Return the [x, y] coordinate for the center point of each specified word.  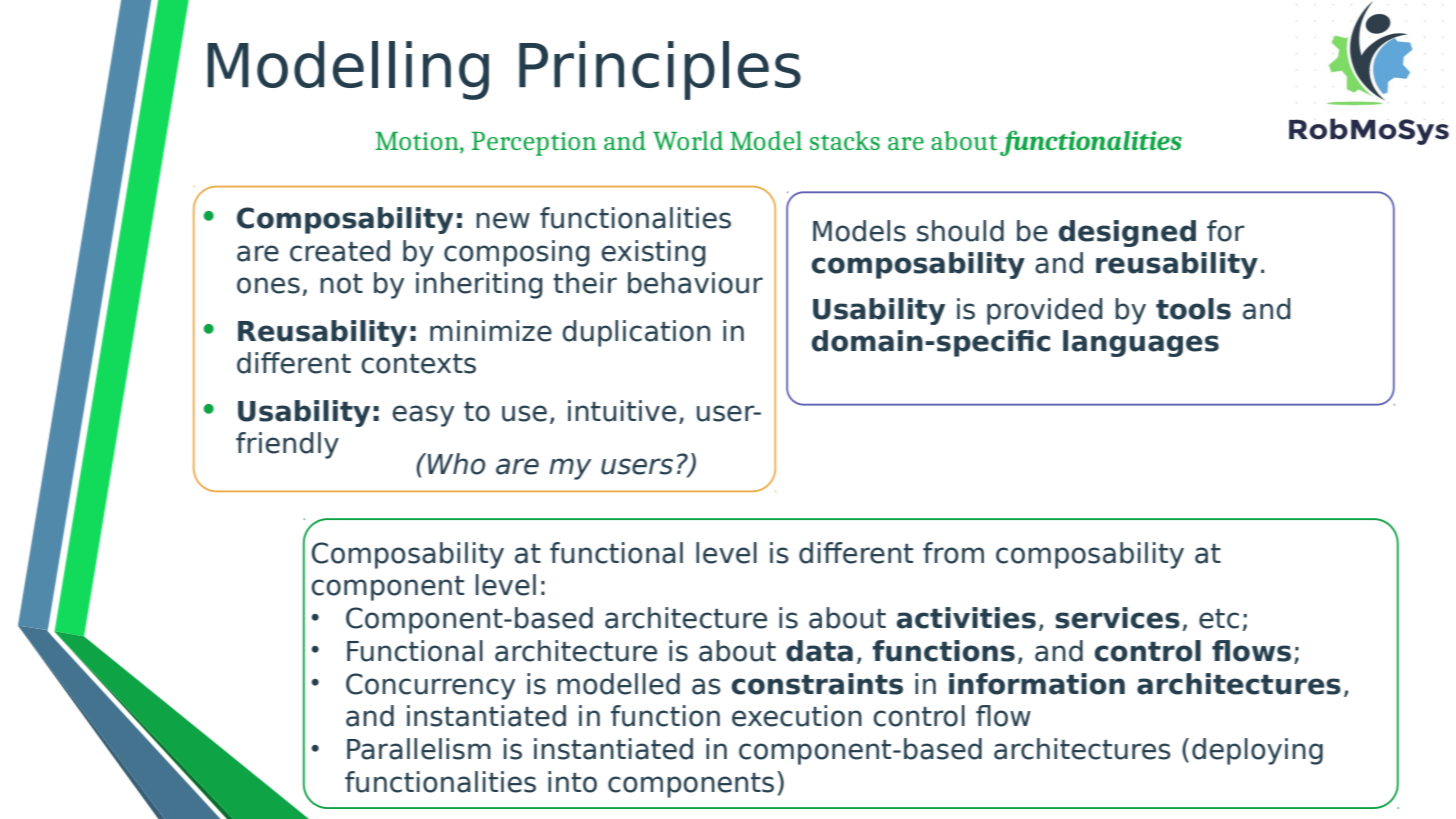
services [1117, 618]
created [340, 251]
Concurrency [430, 686]
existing [653, 253]
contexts [418, 364]
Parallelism [419, 749]
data [819, 651]
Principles [660, 70]
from [953, 553]
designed [1127, 233]
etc [1219, 619]
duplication [636, 333]
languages [1141, 343]
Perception [534, 144]
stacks [845, 140]
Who [456, 464]
